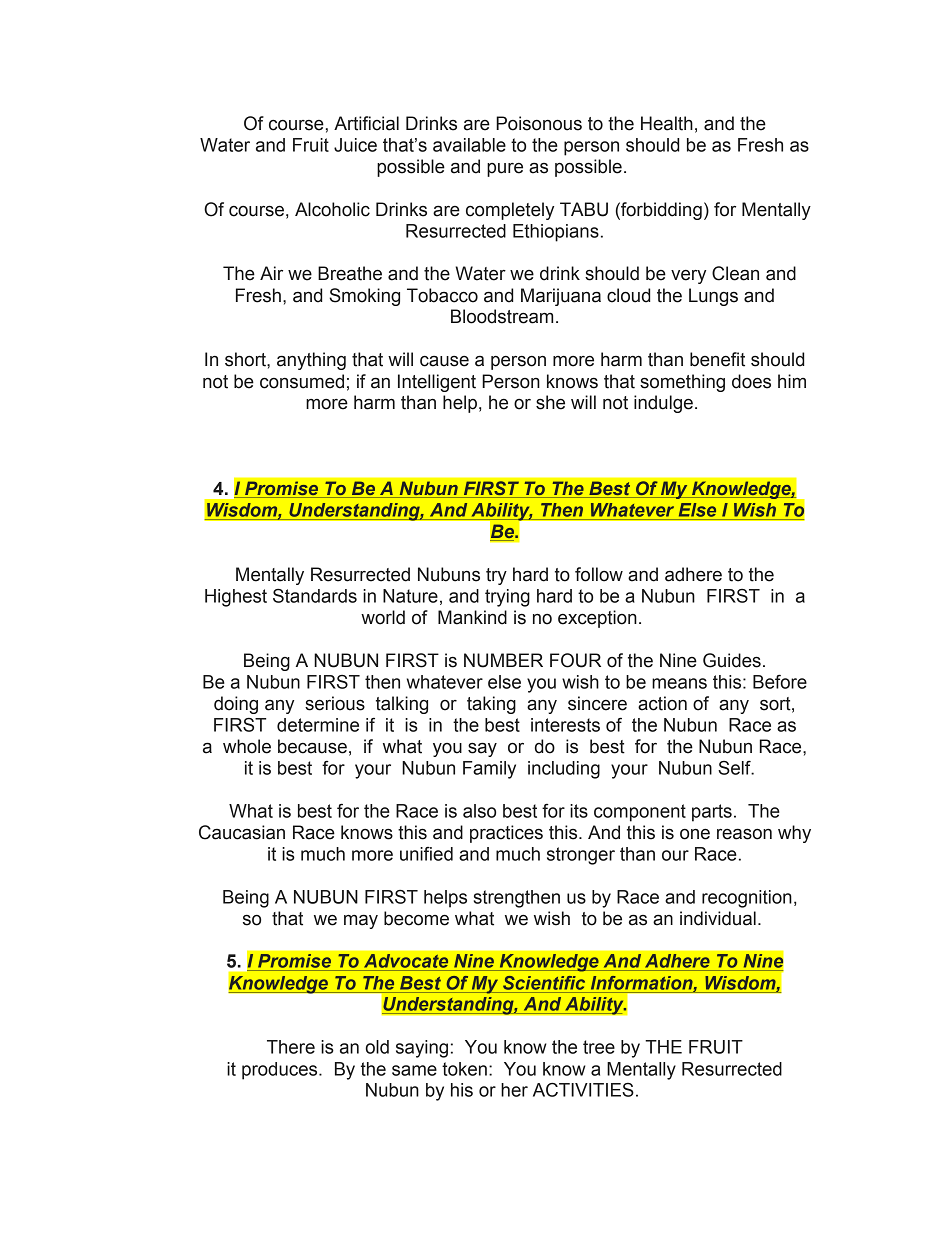 The height and width of the page is (1233, 952). Describe the element at coordinates (489, 770) in the page. I see `Family` at that location.
